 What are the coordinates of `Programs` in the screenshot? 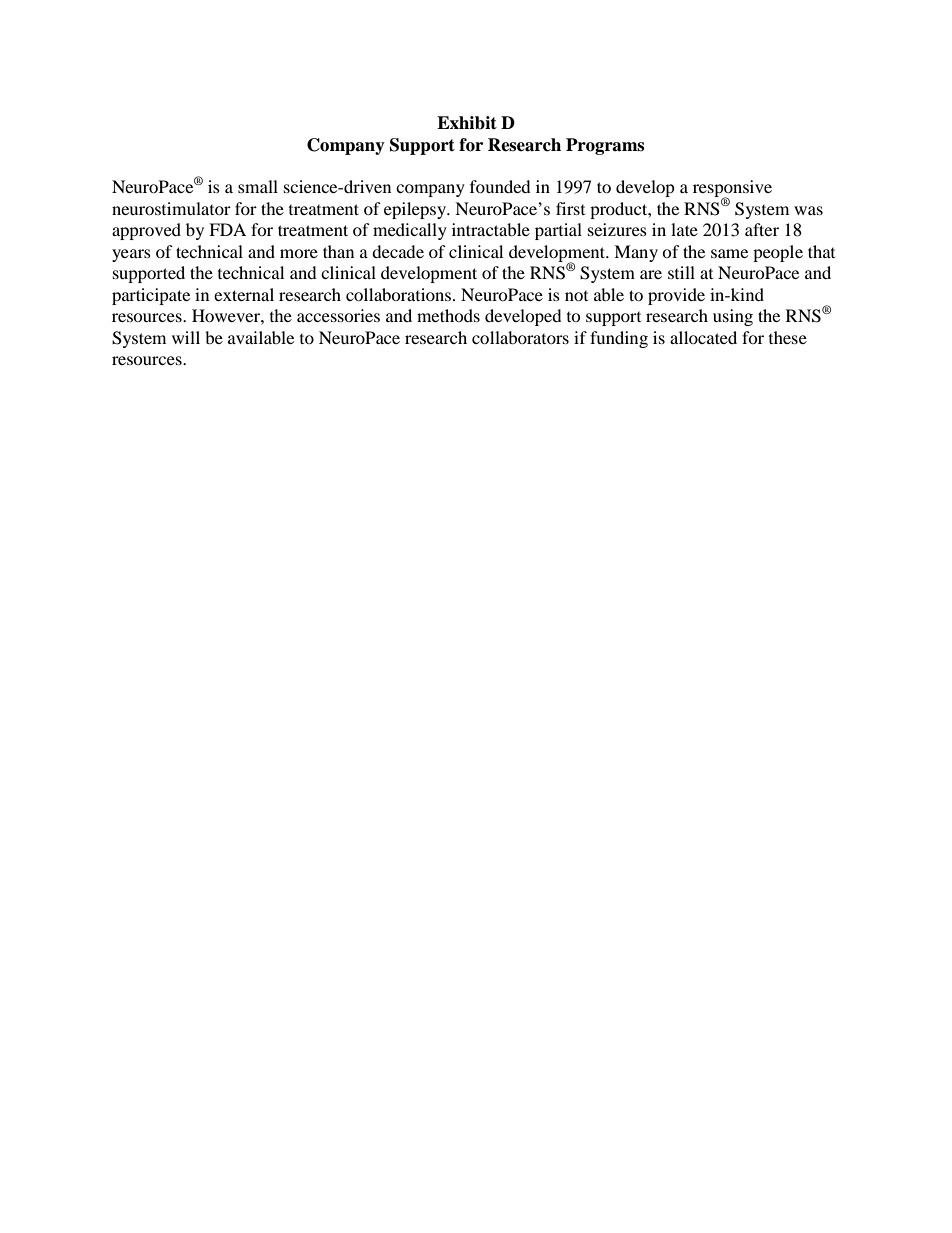 It's located at (605, 146).
